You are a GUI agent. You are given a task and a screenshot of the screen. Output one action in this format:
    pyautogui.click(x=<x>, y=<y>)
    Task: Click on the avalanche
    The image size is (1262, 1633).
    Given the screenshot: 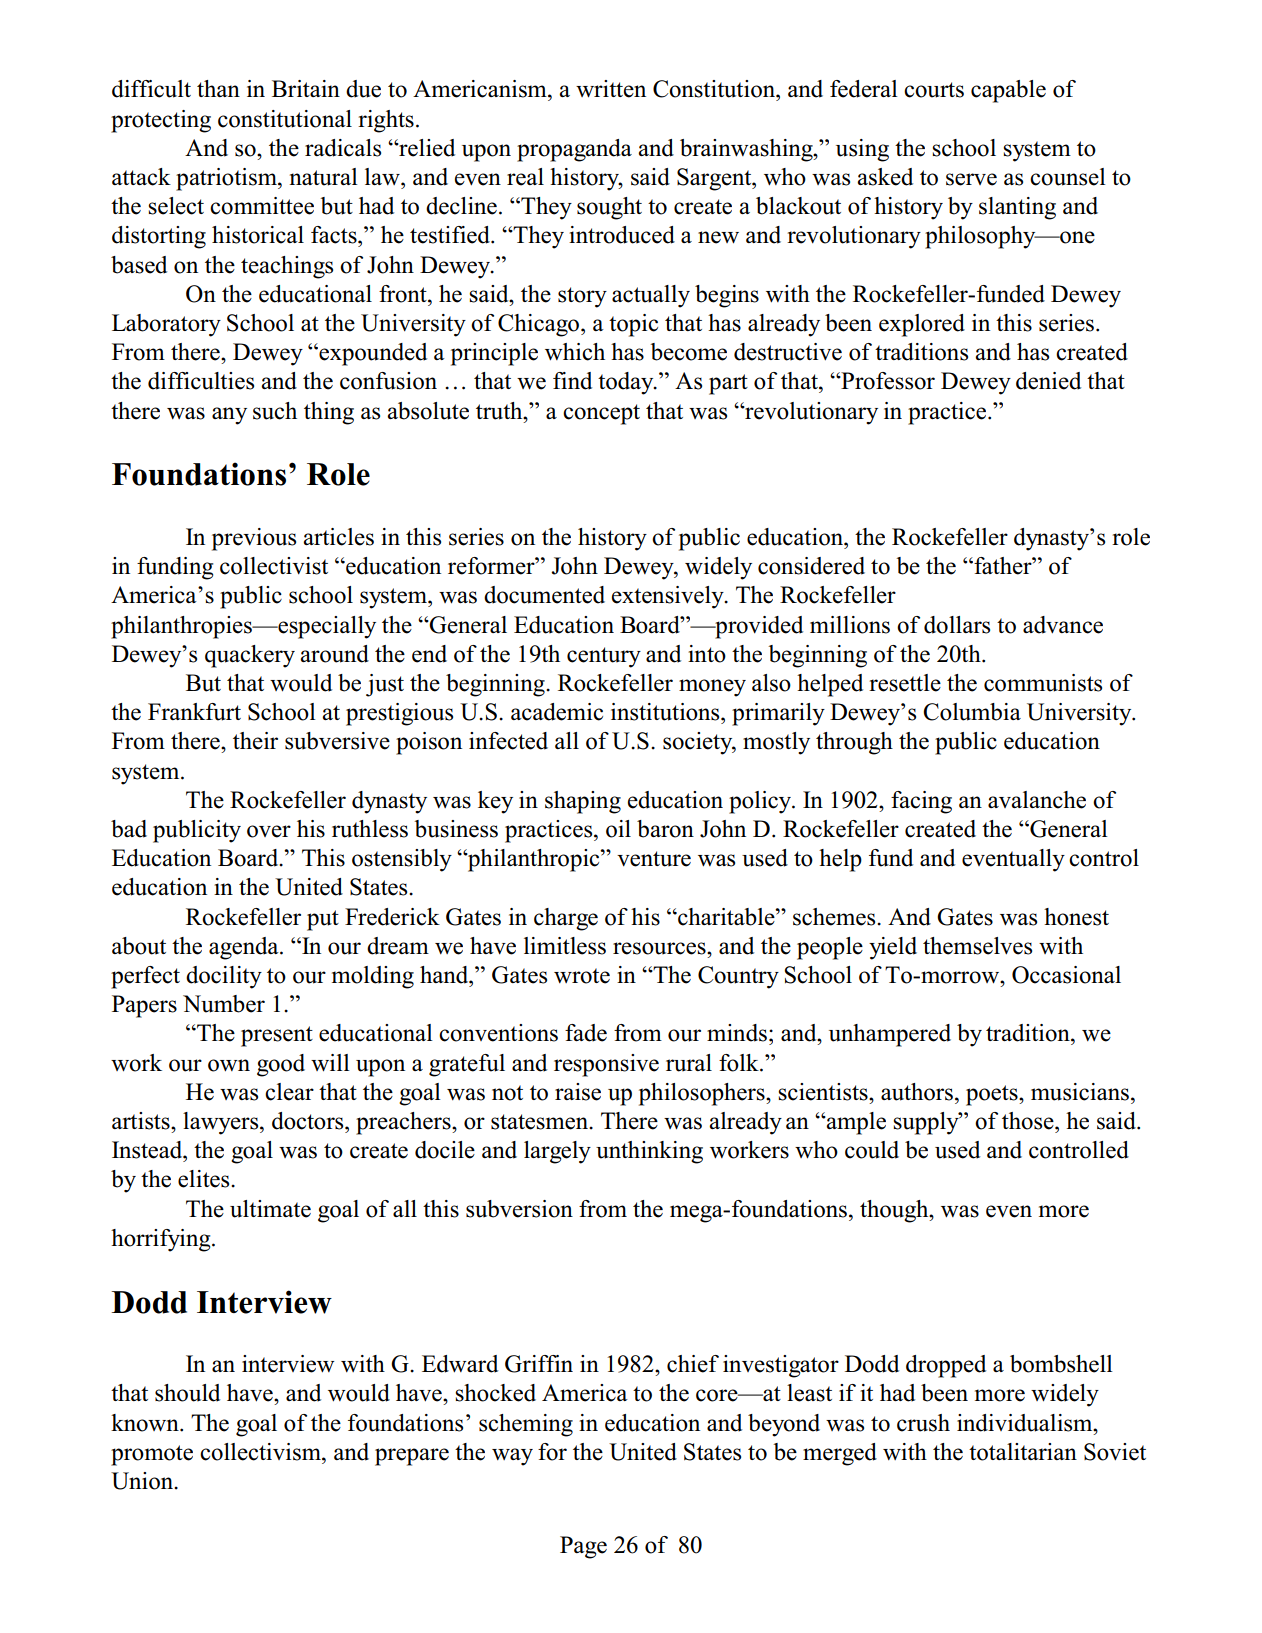 What is the action you would take?
    pyautogui.click(x=1037, y=800)
